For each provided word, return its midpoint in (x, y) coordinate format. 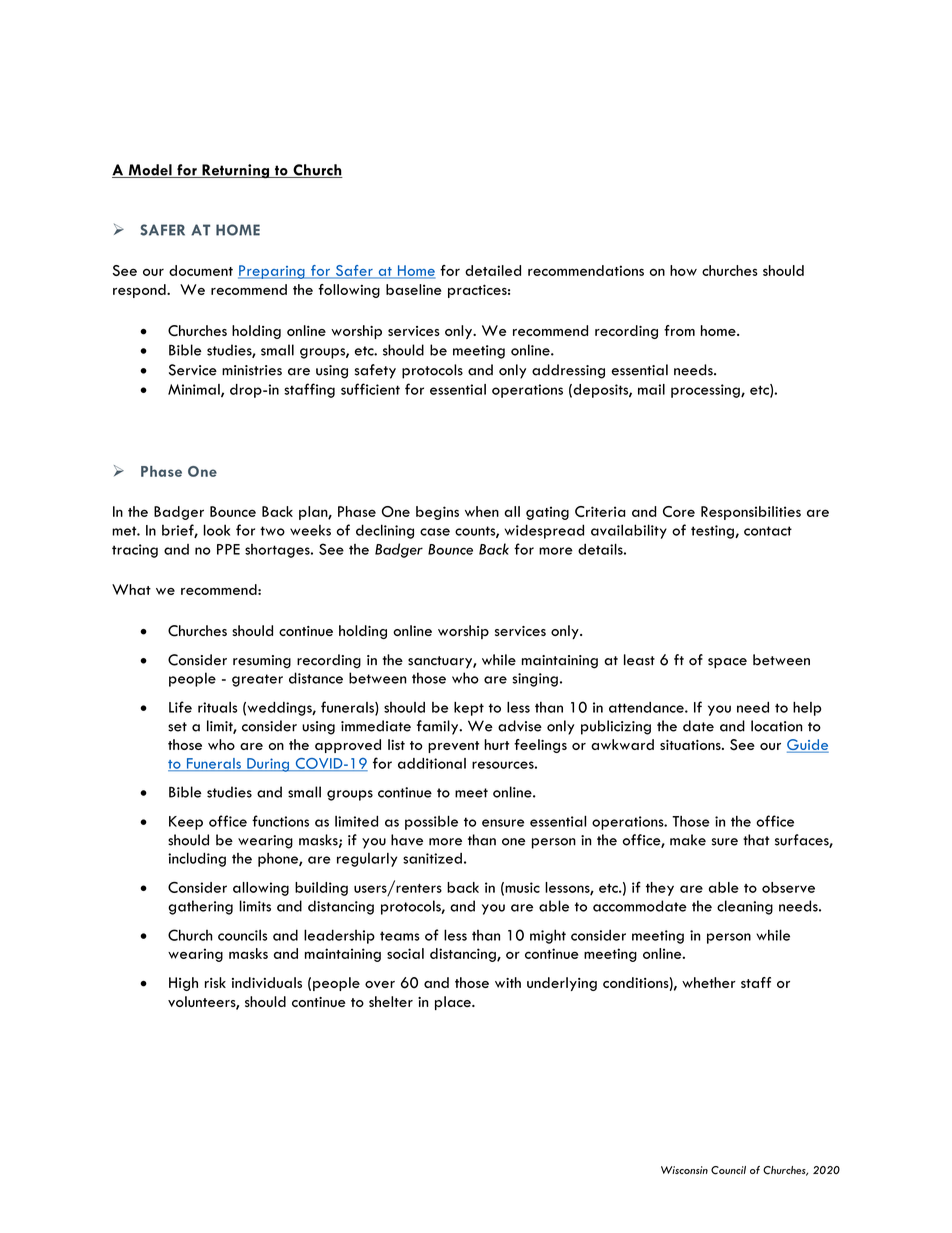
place (454, 1003)
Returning (235, 171)
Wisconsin (684, 1170)
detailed (493, 270)
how (683, 270)
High (183, 984)
